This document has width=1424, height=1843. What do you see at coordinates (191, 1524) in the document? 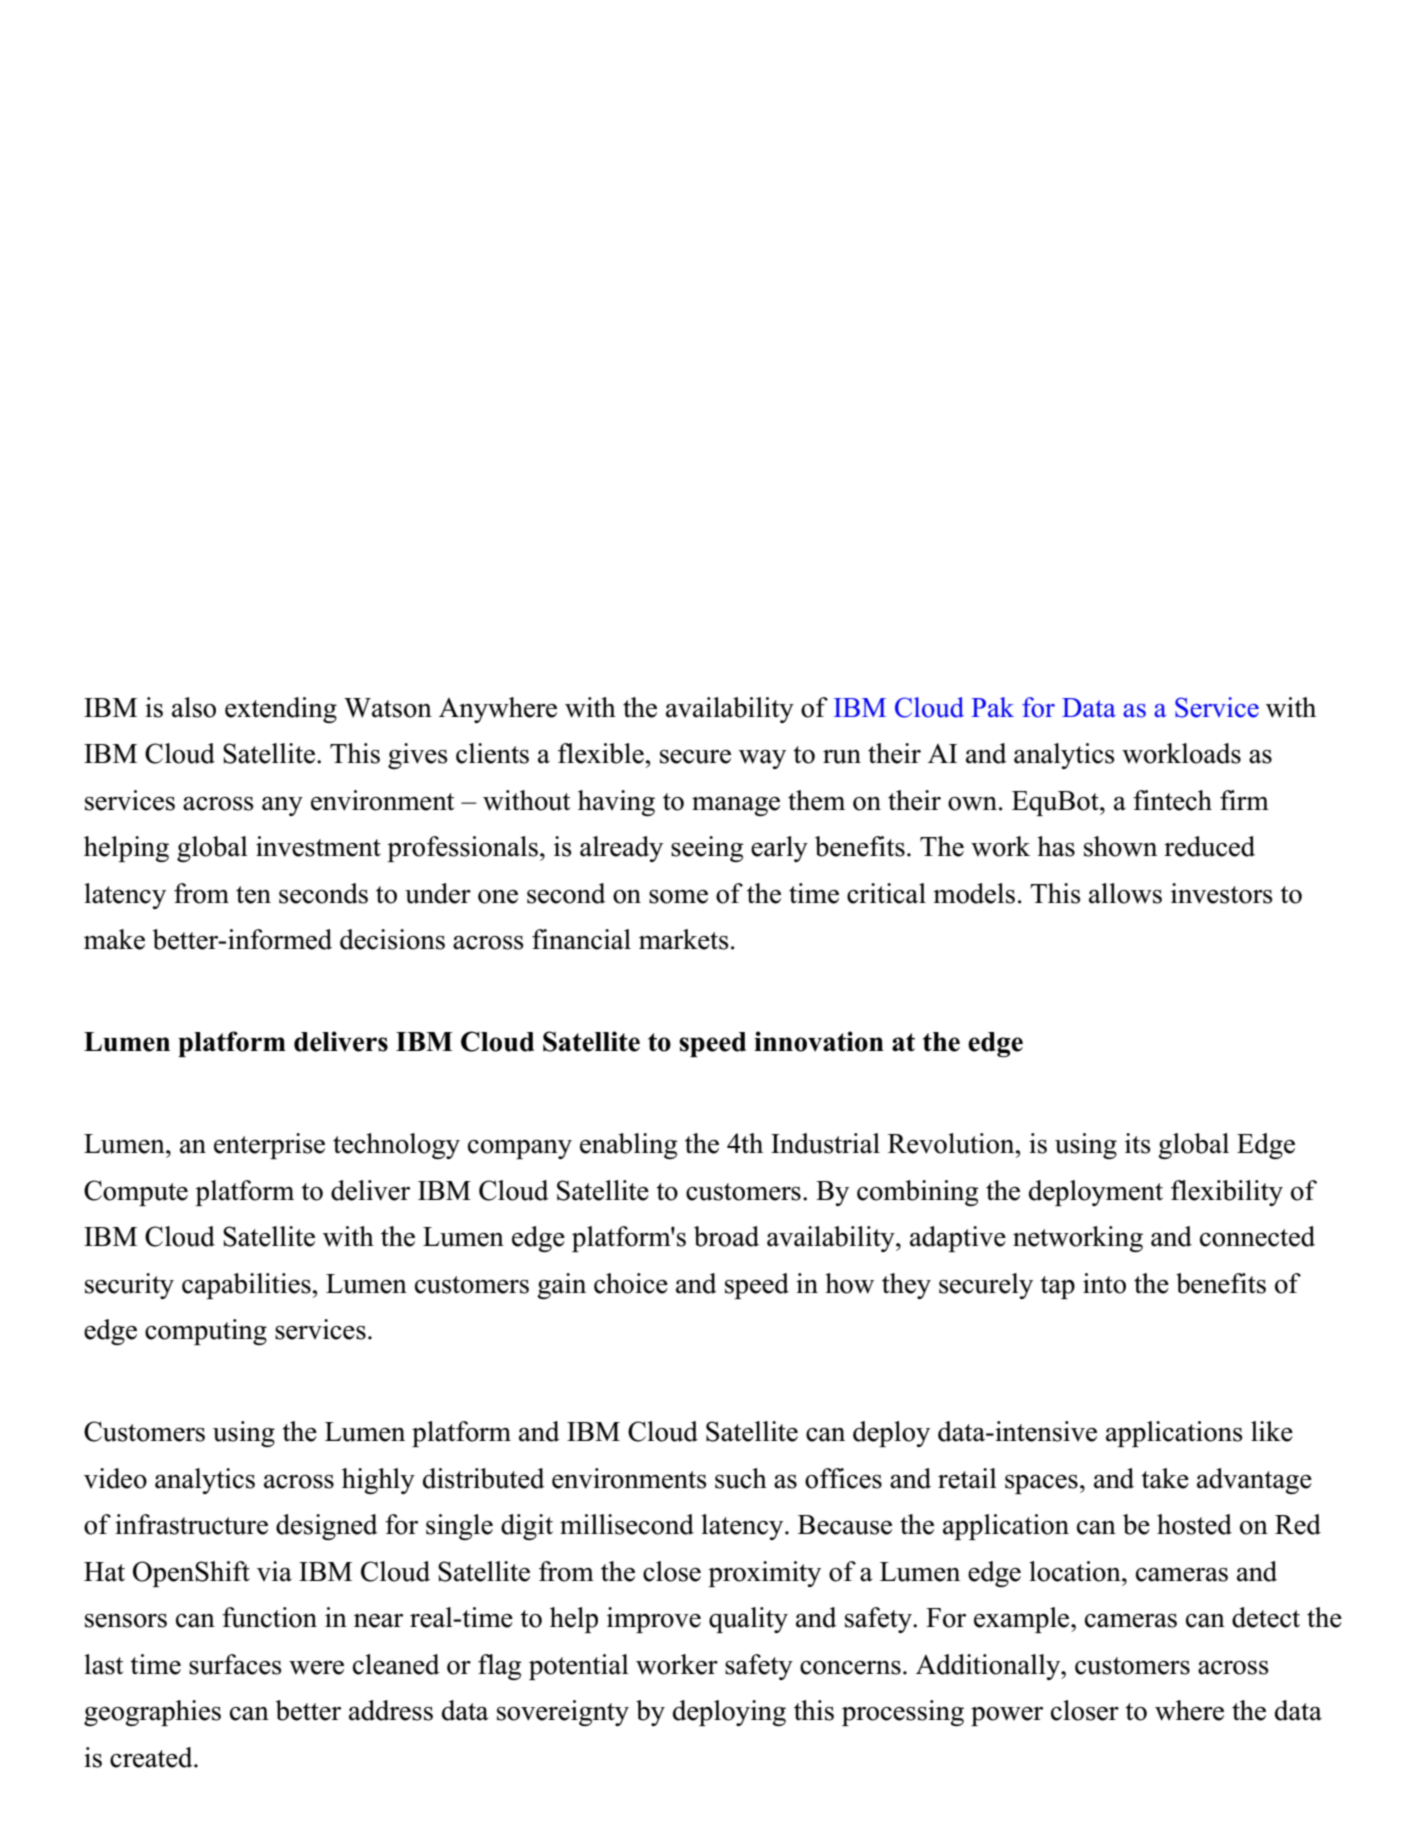
I see `infrastructure` at bounding box center [191, 1524].
